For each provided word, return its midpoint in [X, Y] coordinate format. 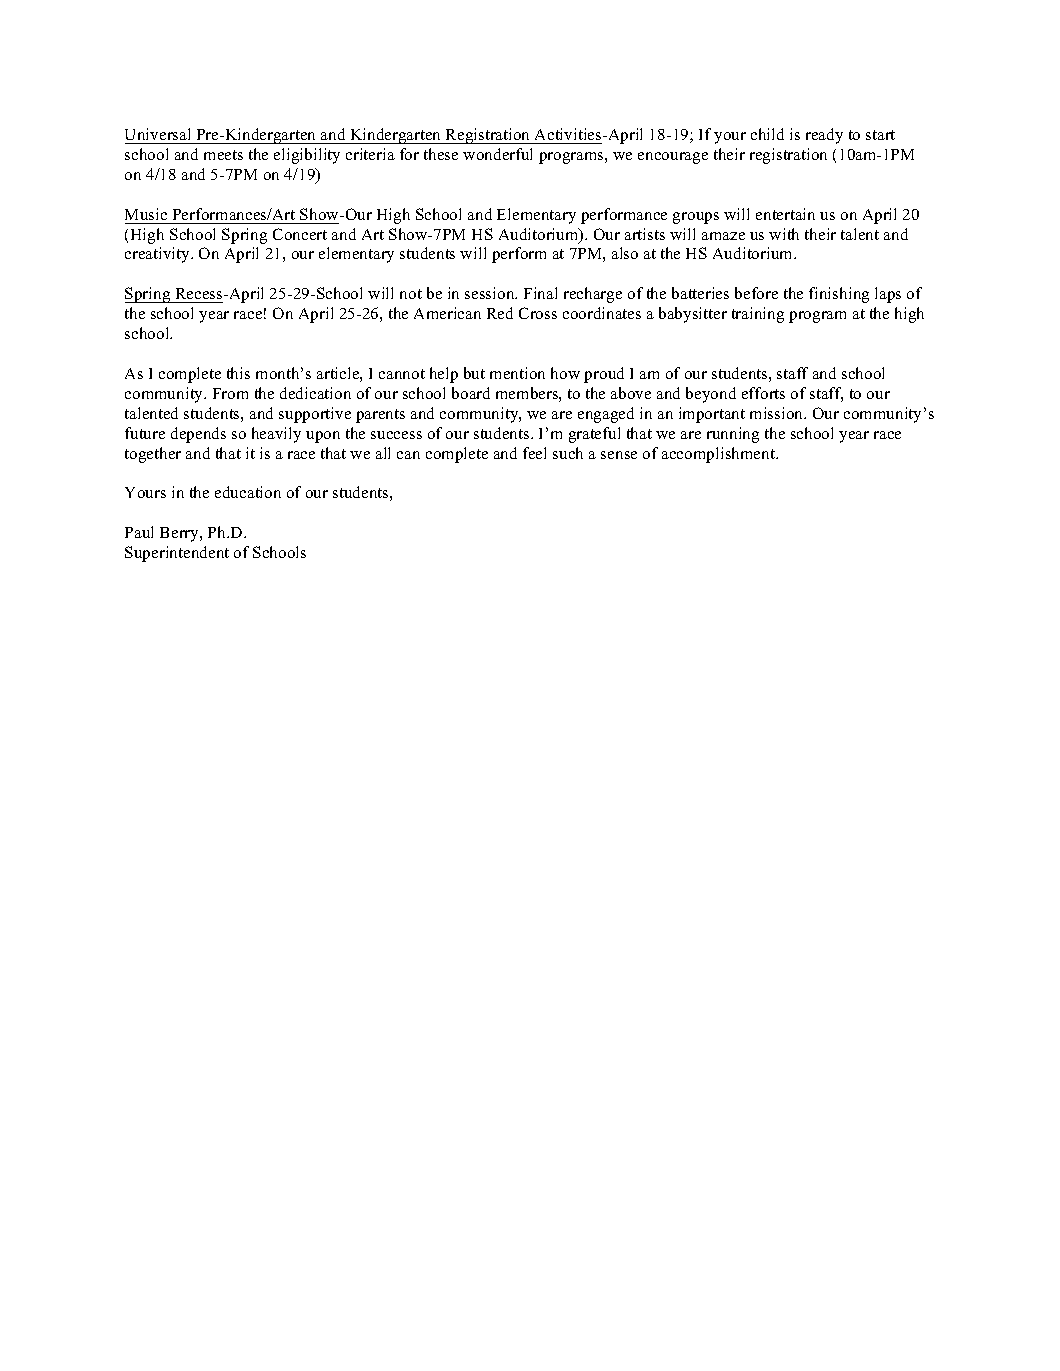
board [471, 393]
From [230, 393]
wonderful [497, 154]
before [756, 293]
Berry [180, 534]
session [491, 293]
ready [824, 136]
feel [534, 453]
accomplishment [720, 455]
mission [778, 413]
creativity [158, 255]
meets [223, 155]
